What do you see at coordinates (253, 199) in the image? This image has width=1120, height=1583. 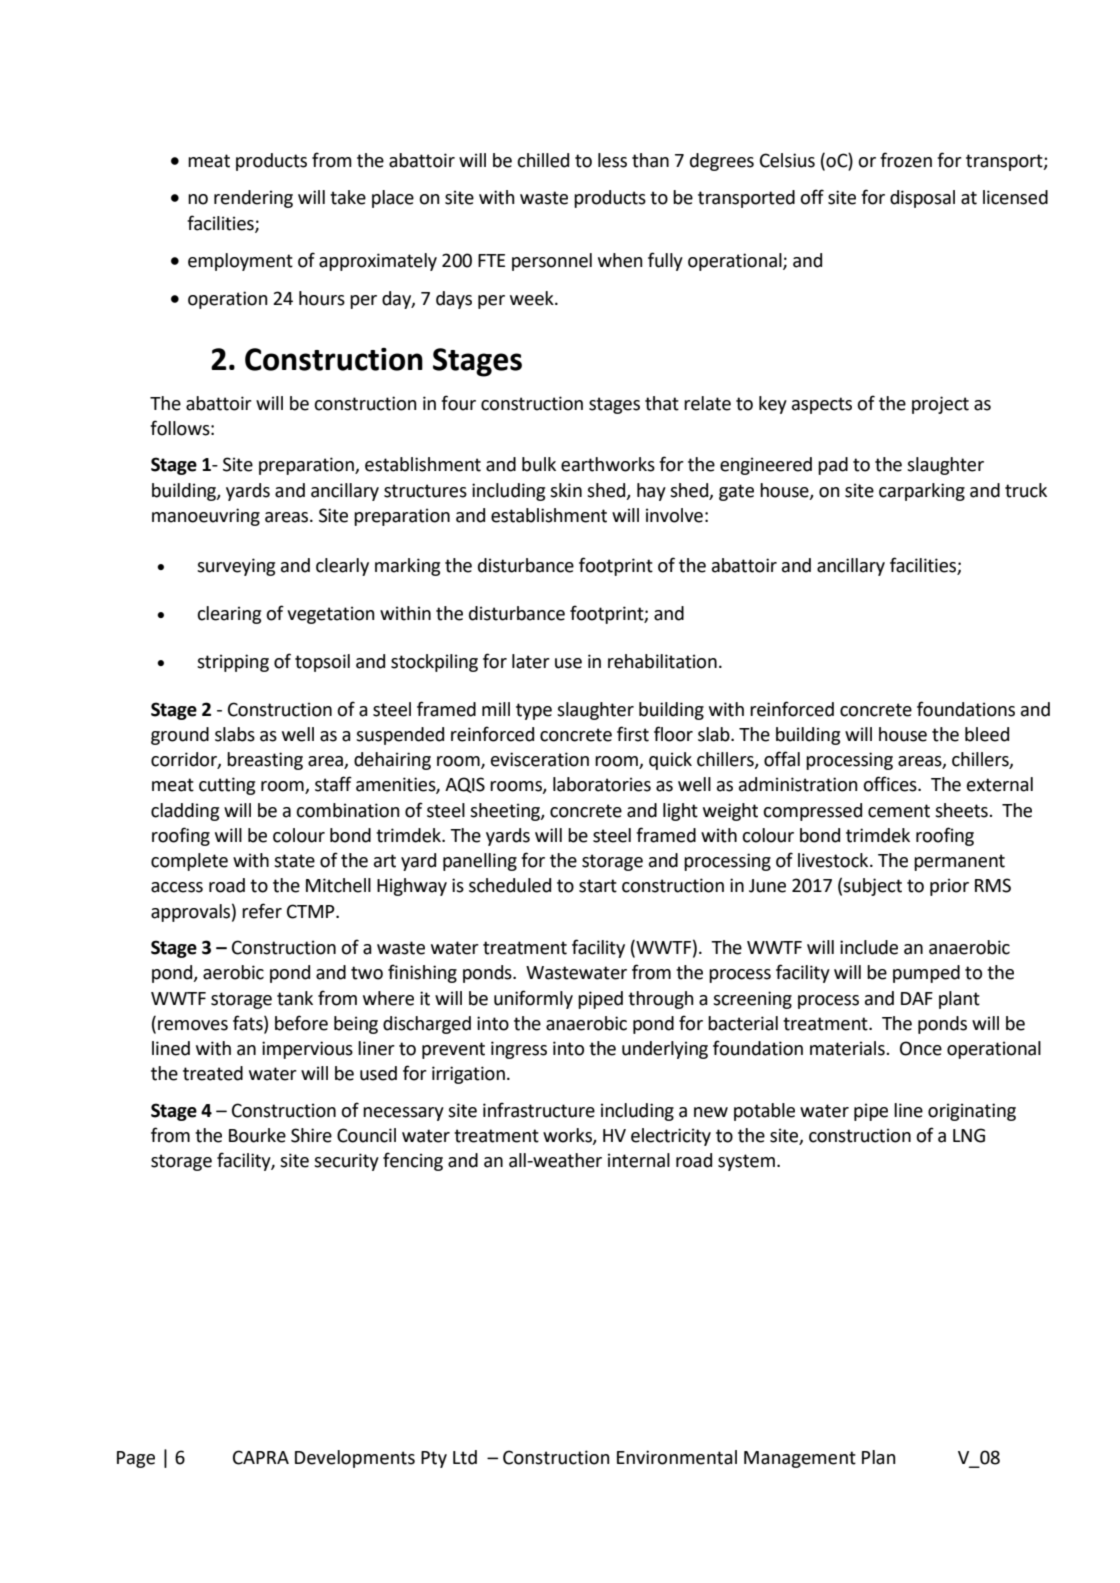 I see `rendering` at bounding box center [253, 199].
